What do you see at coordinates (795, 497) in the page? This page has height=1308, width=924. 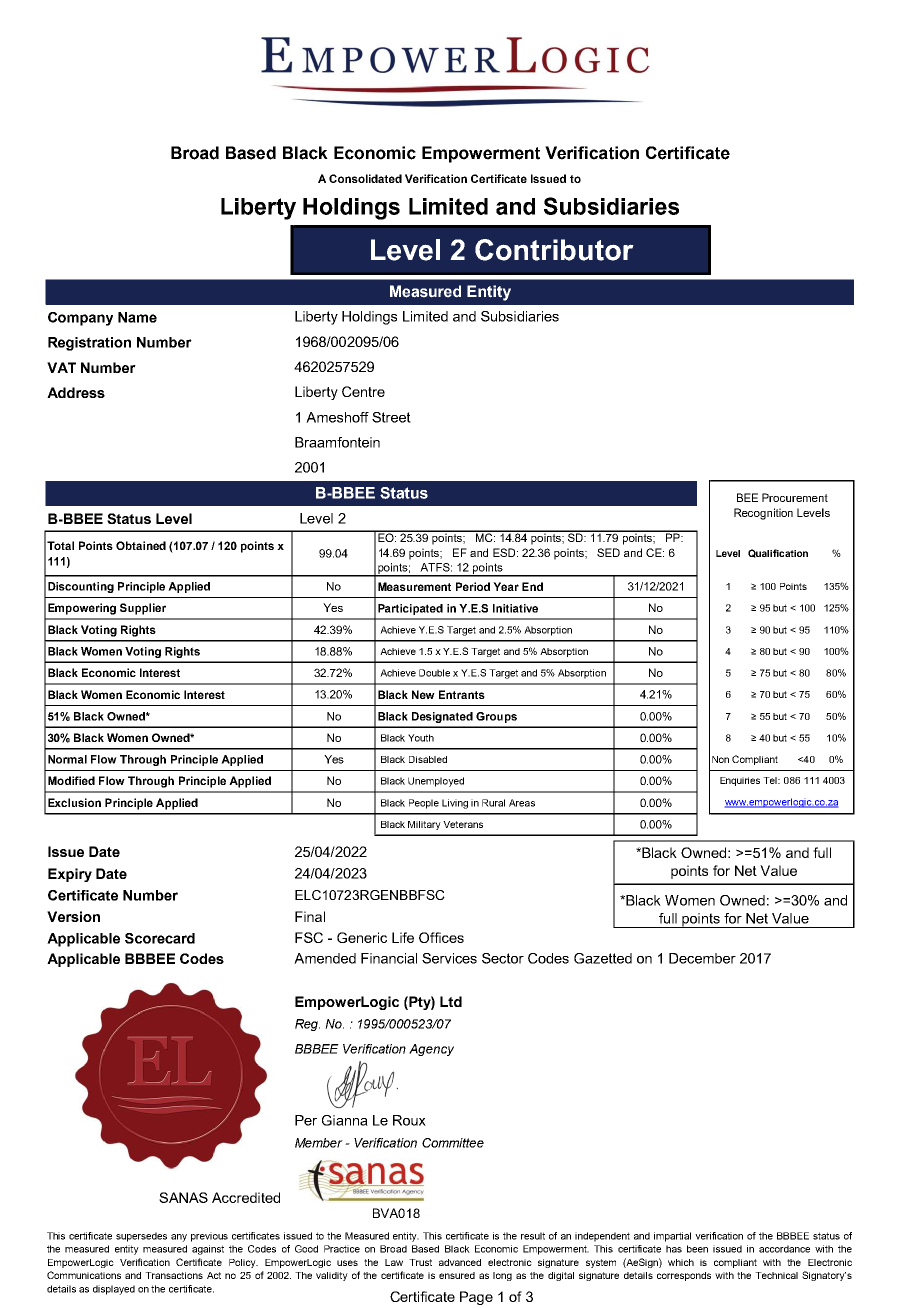 I see `Procurement` at bounding box center [795, 497].
